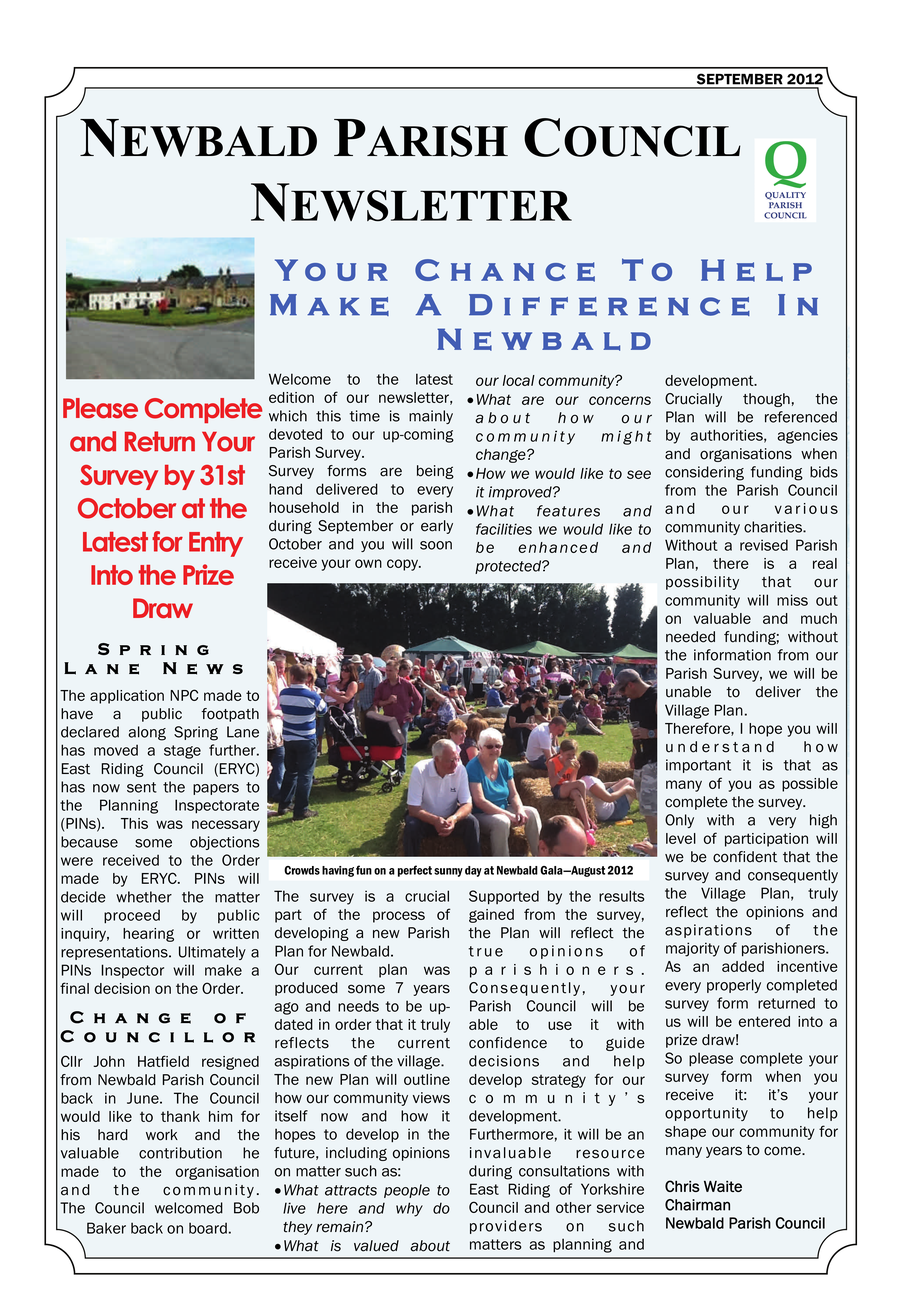 The width and height of the image is (924, 1308). What do you see at coordinates (208, 1228) in the image?
I see `board` at bounding box center [208, 1228].
